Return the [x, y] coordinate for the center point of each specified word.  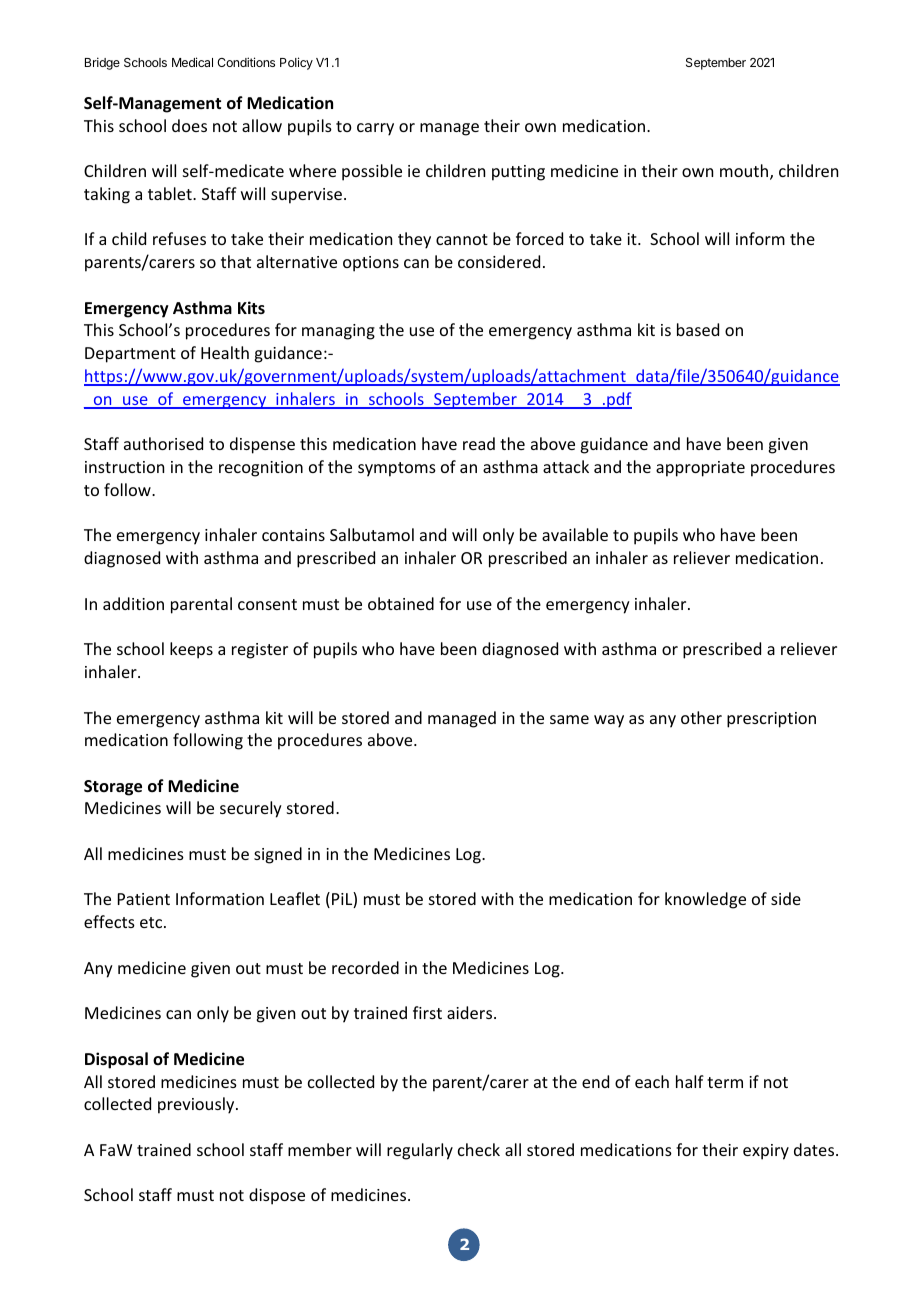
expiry [766, 1152]
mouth [745, 172]
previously [197, 1105]
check [479, 1149]
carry [375, 129]
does [189, 125]
